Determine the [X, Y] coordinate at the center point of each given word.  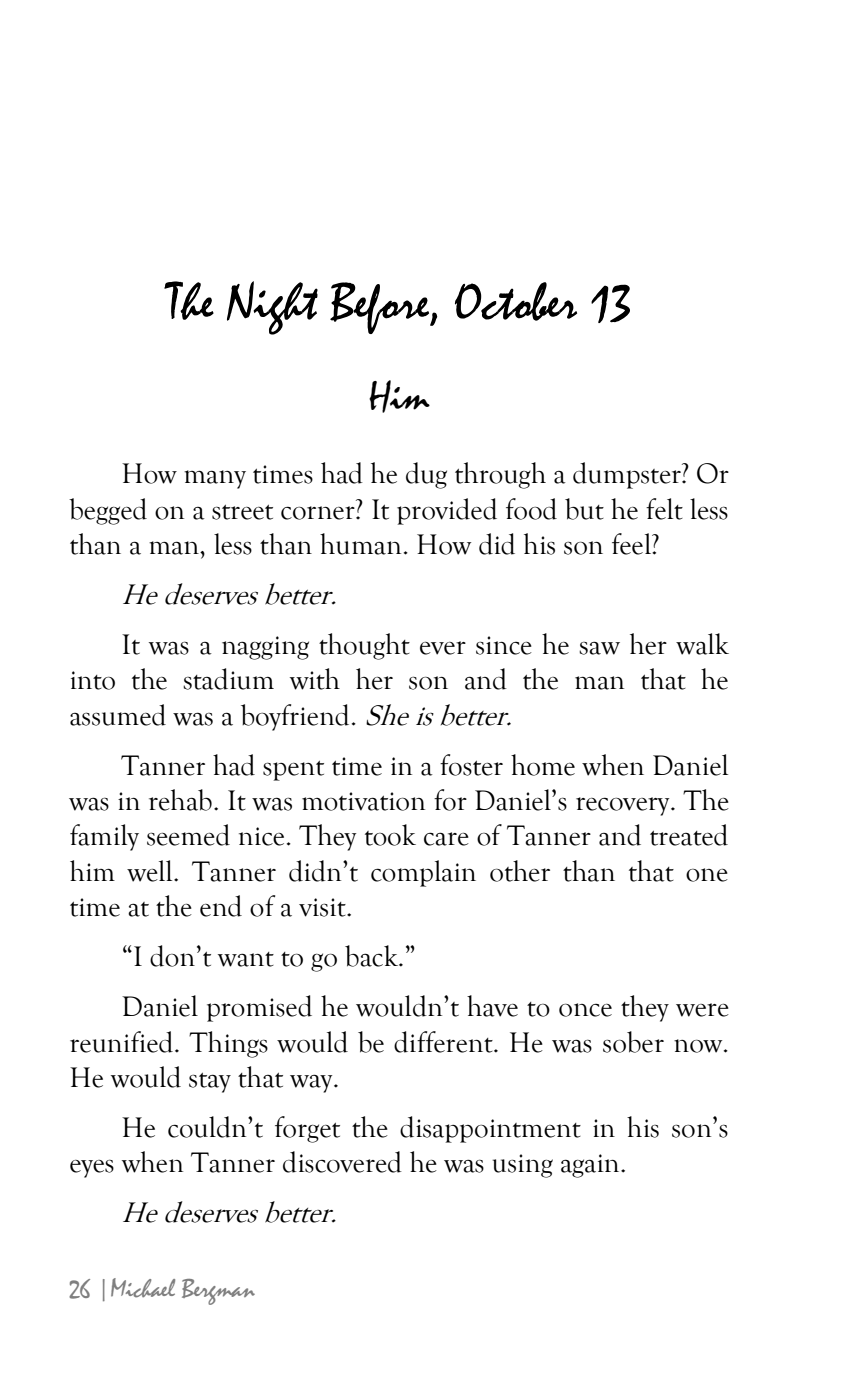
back [373, 956]
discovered [342, 1162]
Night [272, 308]
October [516, 301]
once [585, 1010]
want [246, 959]
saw [599, 648]
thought [364, 646]
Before [381, 308]
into [93, 680]
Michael [143, 1288]
